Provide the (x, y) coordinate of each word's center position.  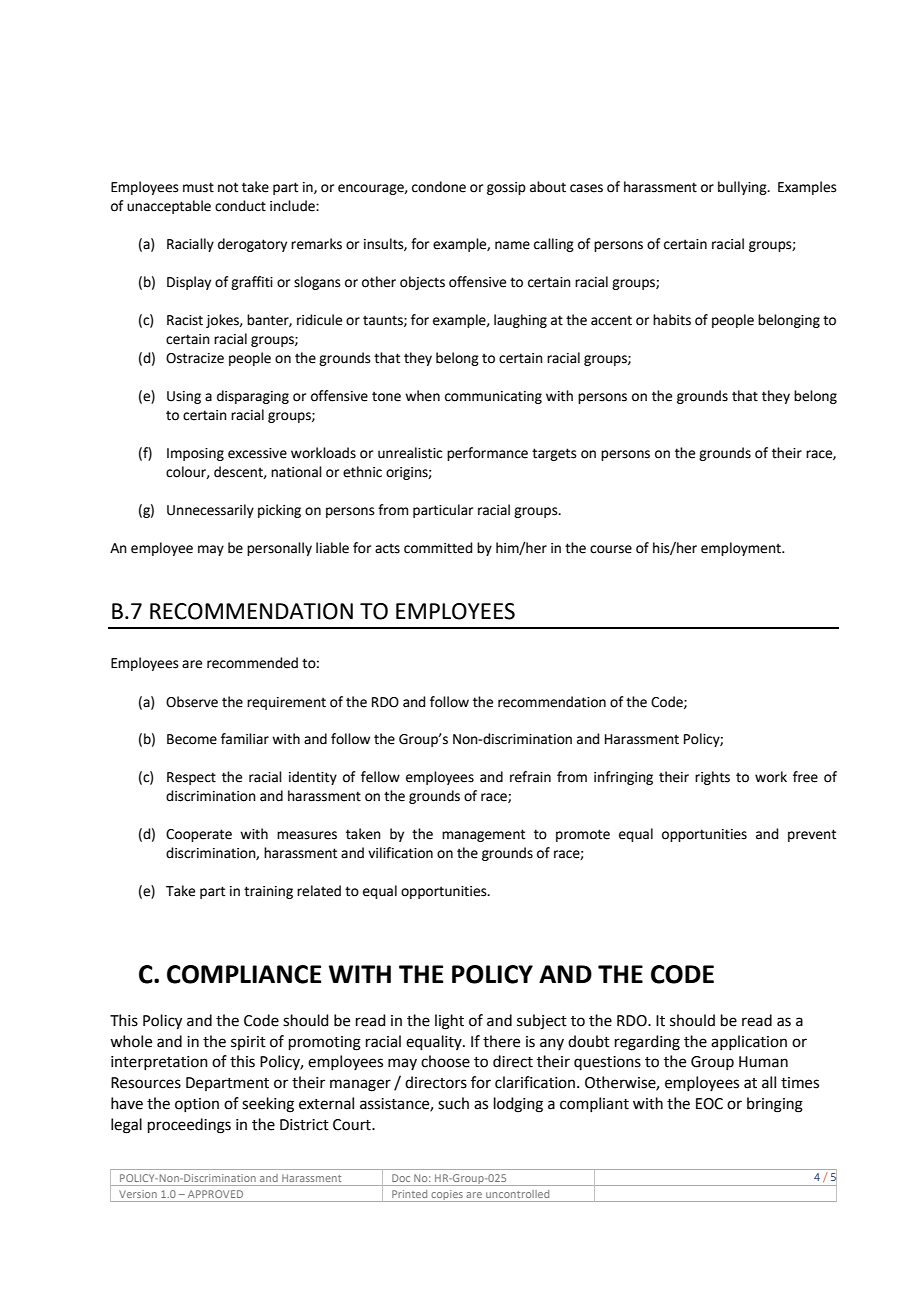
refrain (530, 777)
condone (439, 187)
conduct (240, 206)
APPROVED (215, 1194)
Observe (192, 702)
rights (712, 778)
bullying (743, 188)
